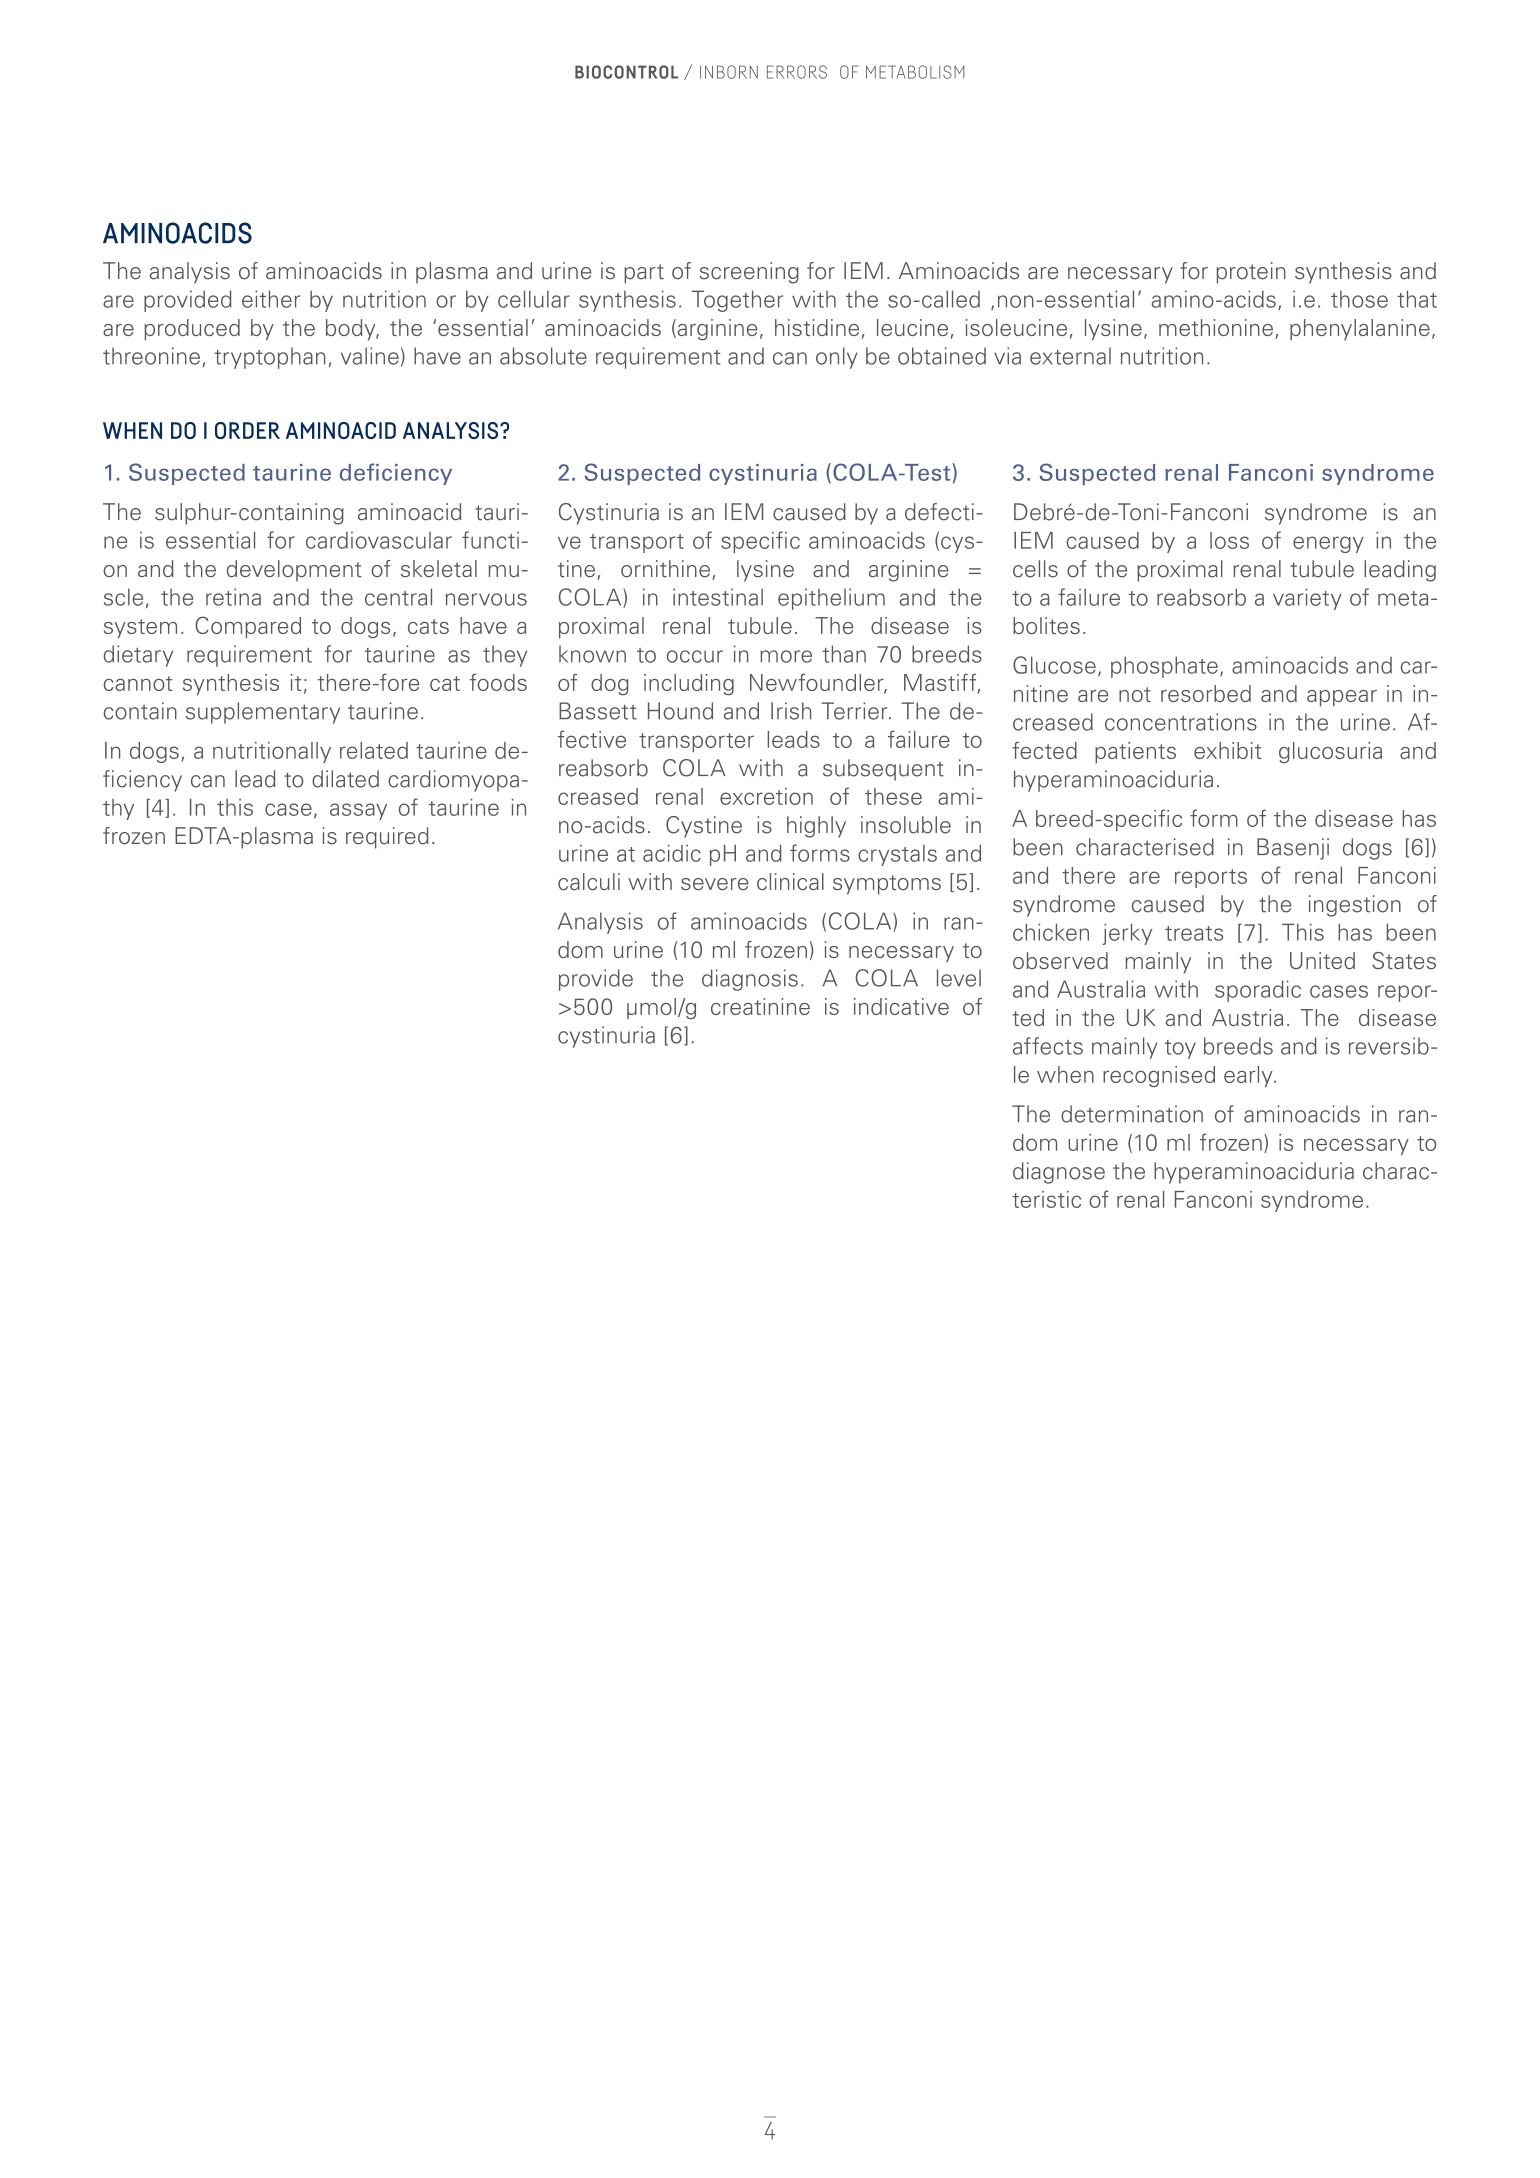 The height and width of the screenshot is (2178, 1540). I want to click on methionine, so click(1216, 327).
